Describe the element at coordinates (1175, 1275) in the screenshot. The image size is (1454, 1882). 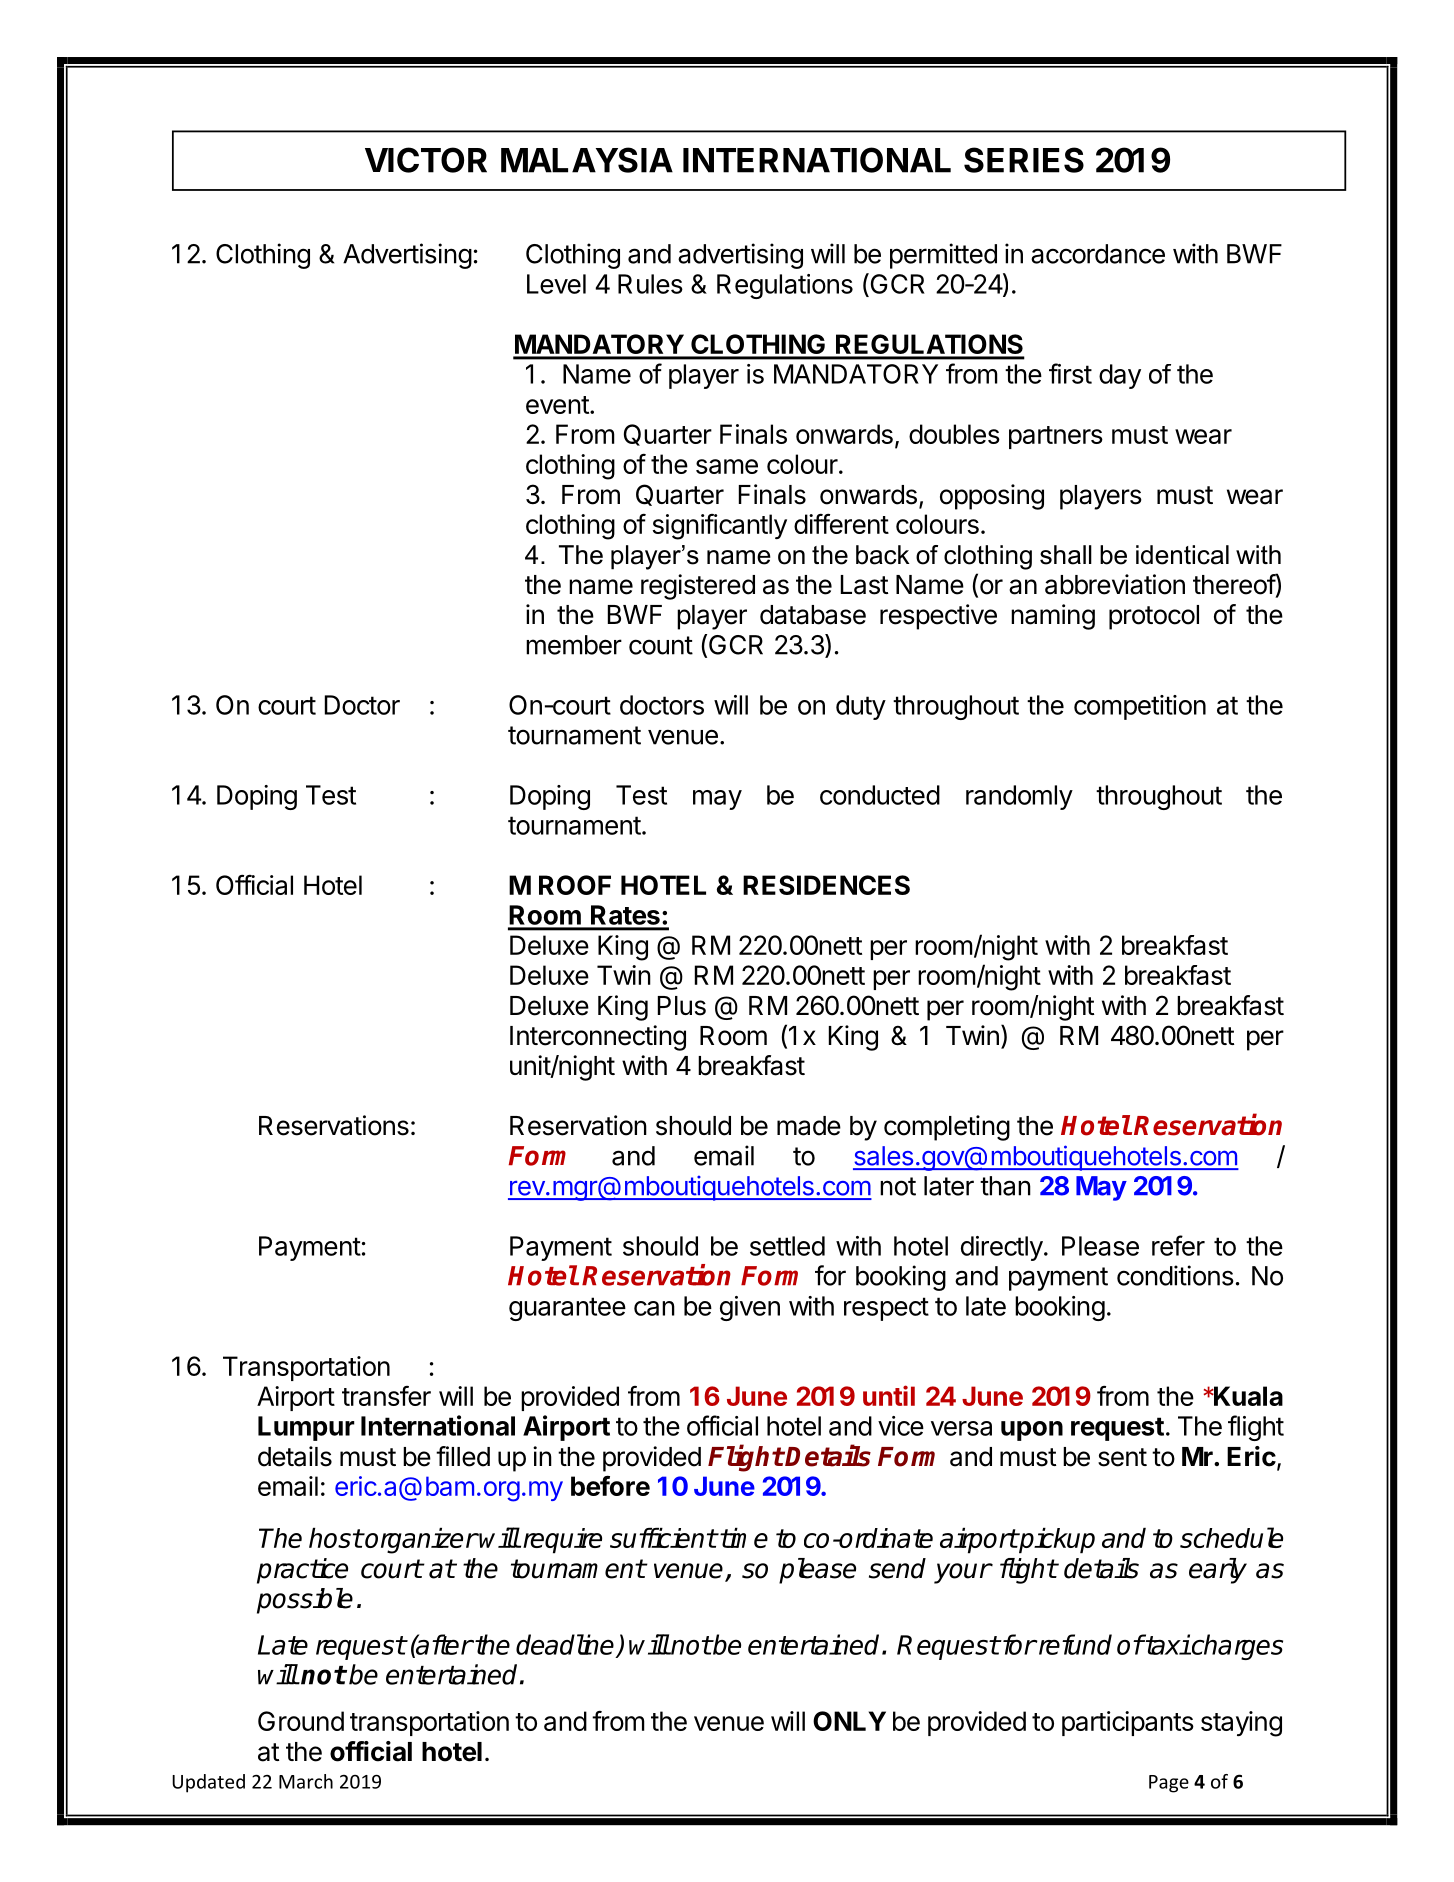
I see `conditions` at that location.
